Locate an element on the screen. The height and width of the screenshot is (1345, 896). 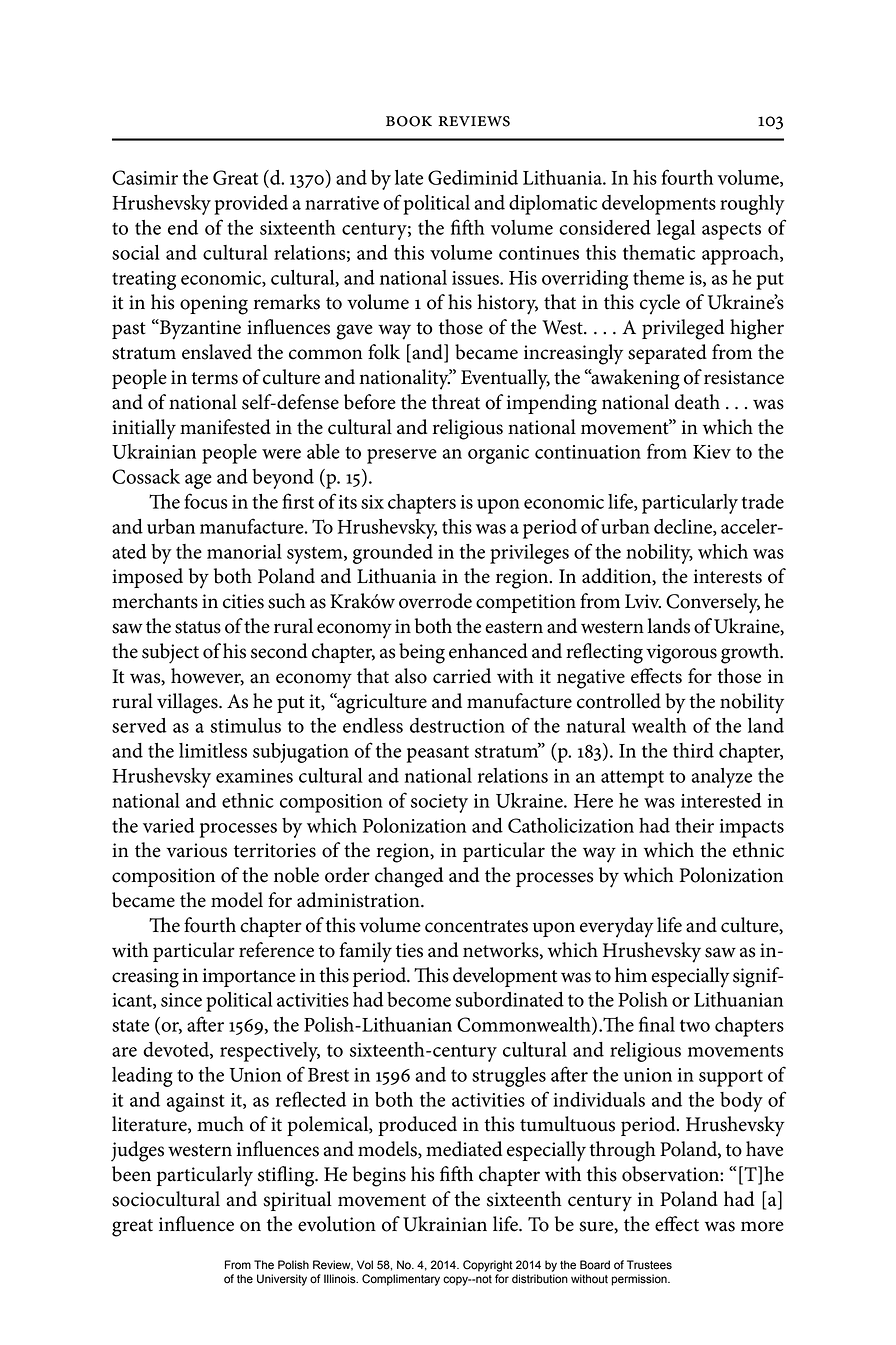
University is located at coordinates (282, 1280).
